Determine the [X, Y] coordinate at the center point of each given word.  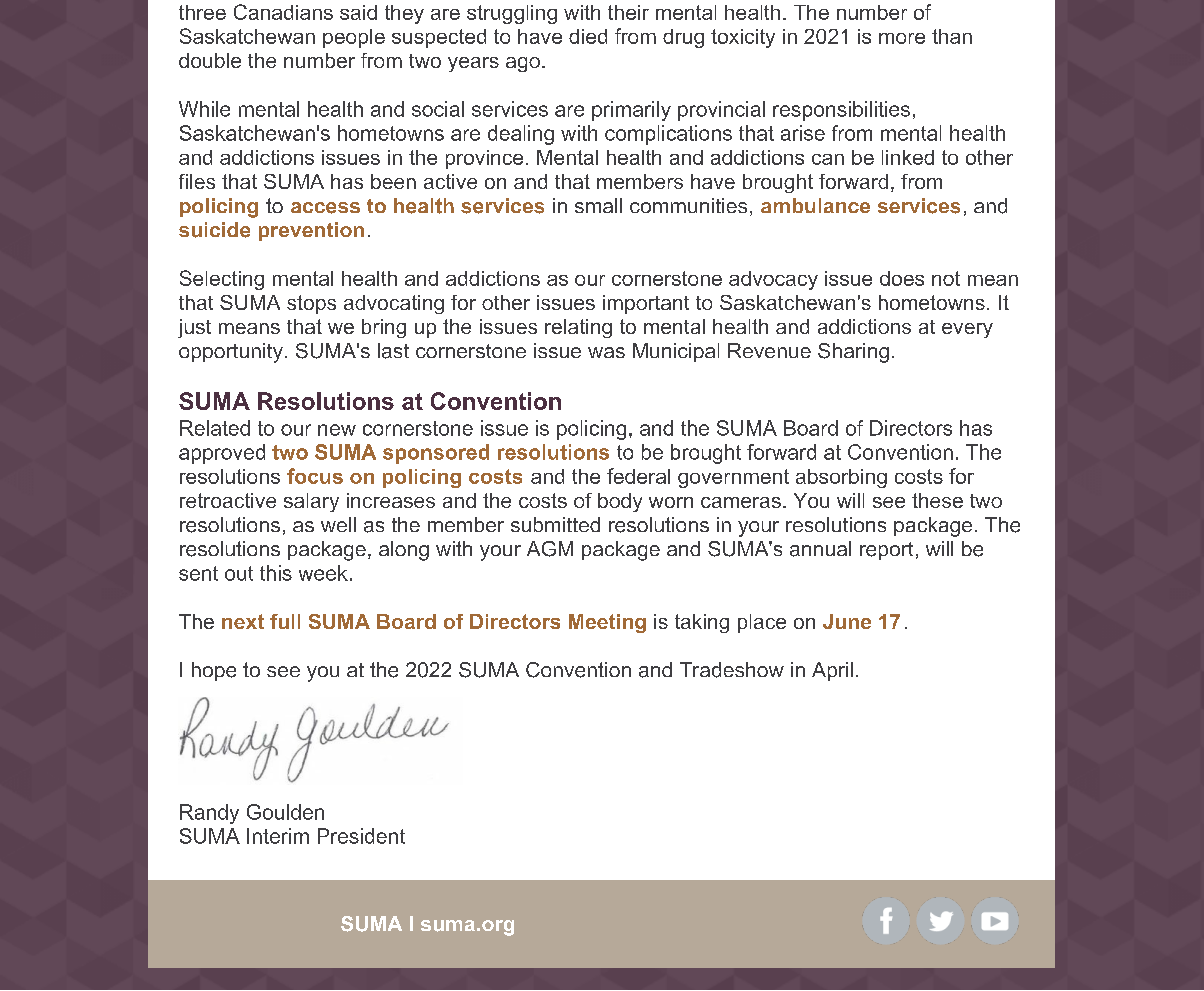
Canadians [283, 12]
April [832, 671]
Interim [278, 836]
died [588, 36]
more [902, 38]
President [361, 836]
